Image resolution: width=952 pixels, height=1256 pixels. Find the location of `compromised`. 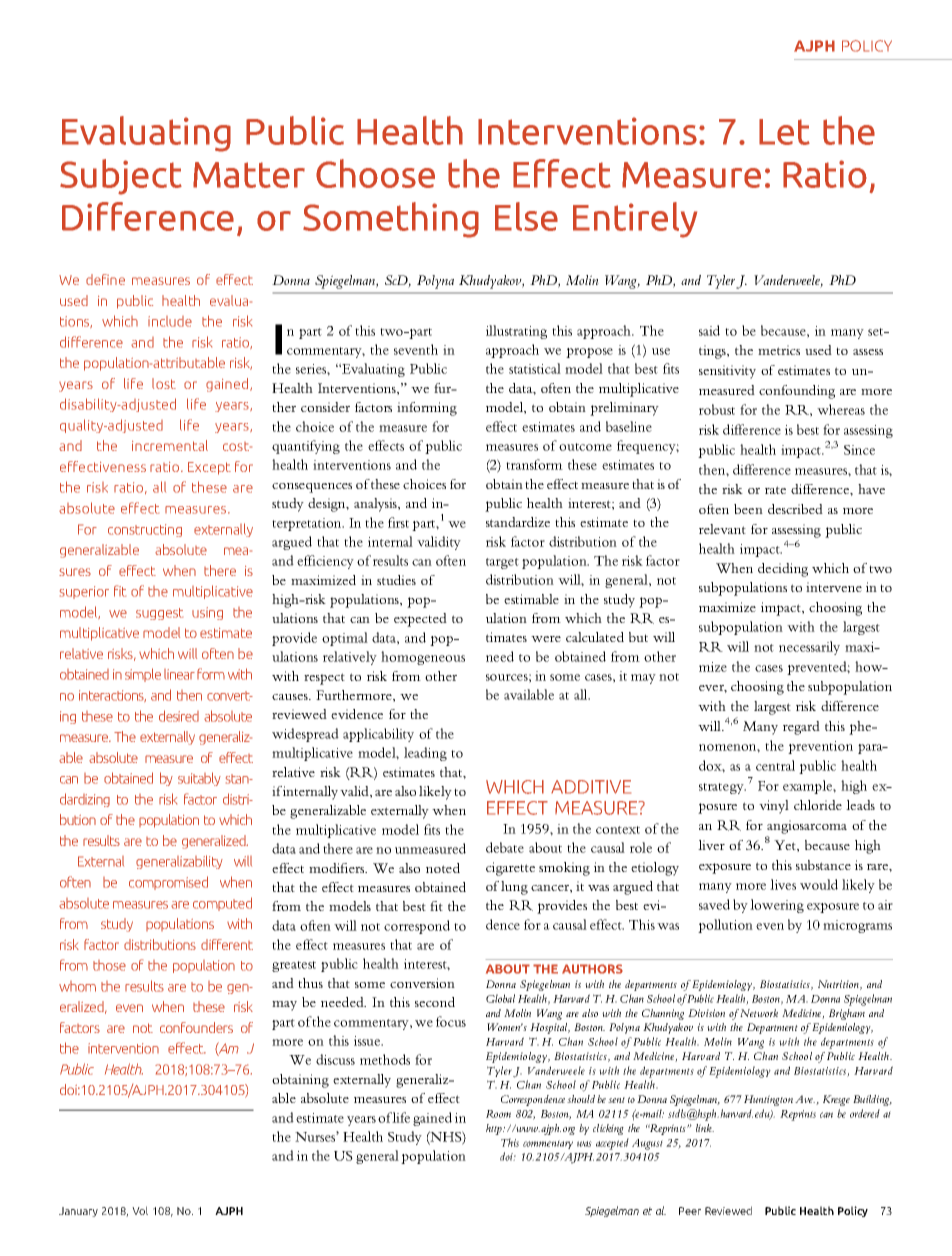

compromised is located at coordinates (168, 883).
